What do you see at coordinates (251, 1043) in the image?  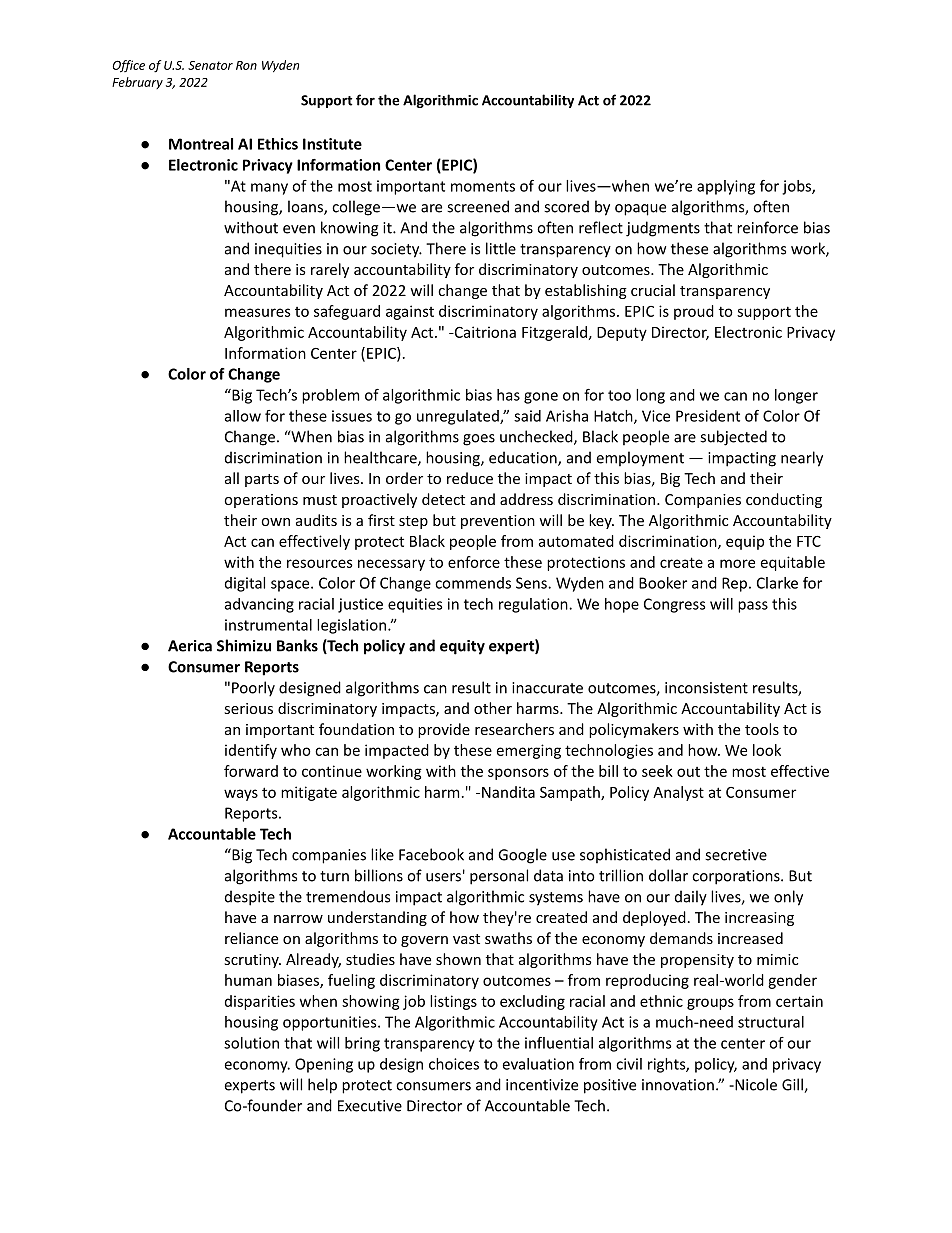 I see `solution` at bounding box center [251, 1043].
